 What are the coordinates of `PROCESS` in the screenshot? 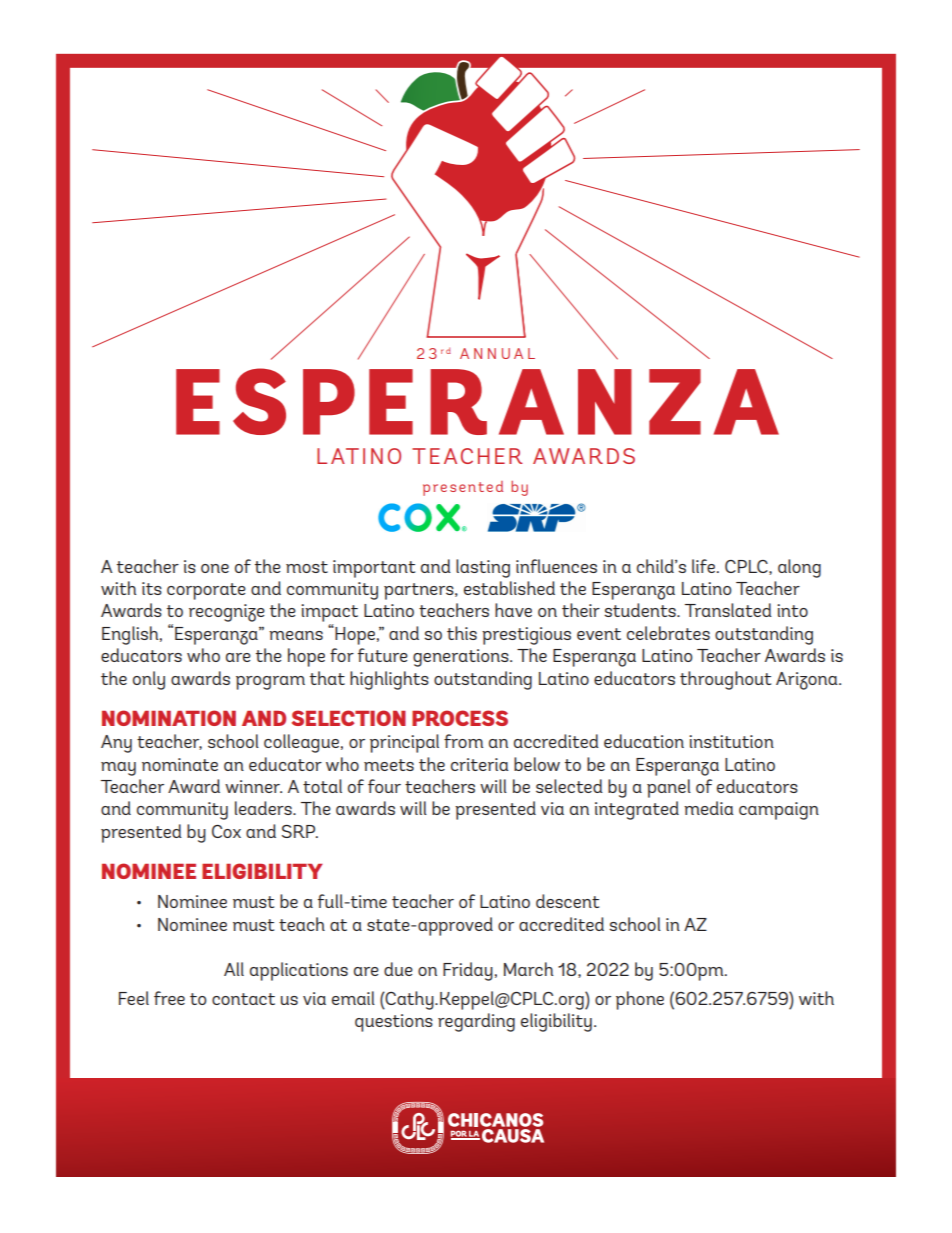 It's located at (460, 718).
